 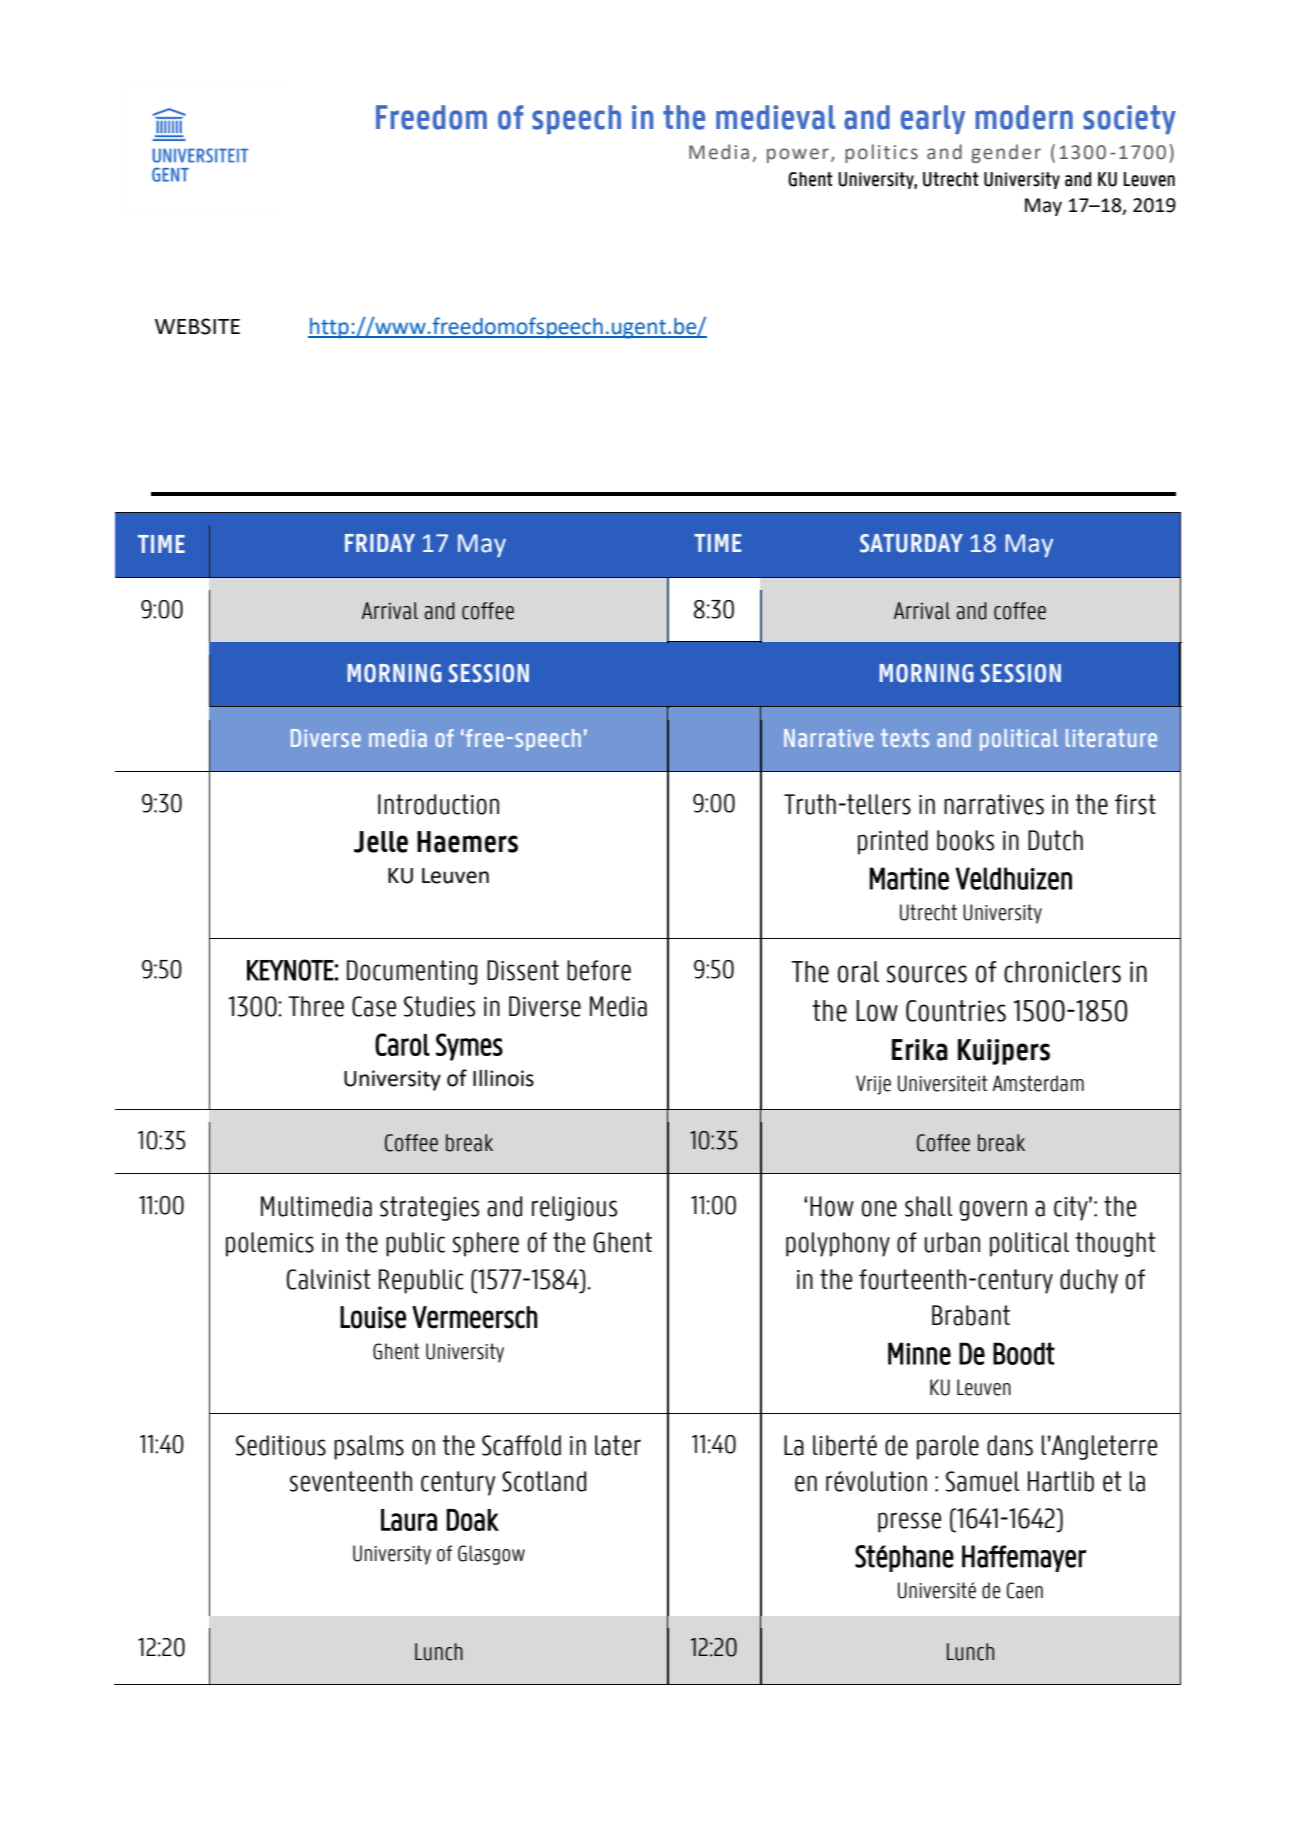 I want to click on WEBSITE, so click(x=197, y=326).
